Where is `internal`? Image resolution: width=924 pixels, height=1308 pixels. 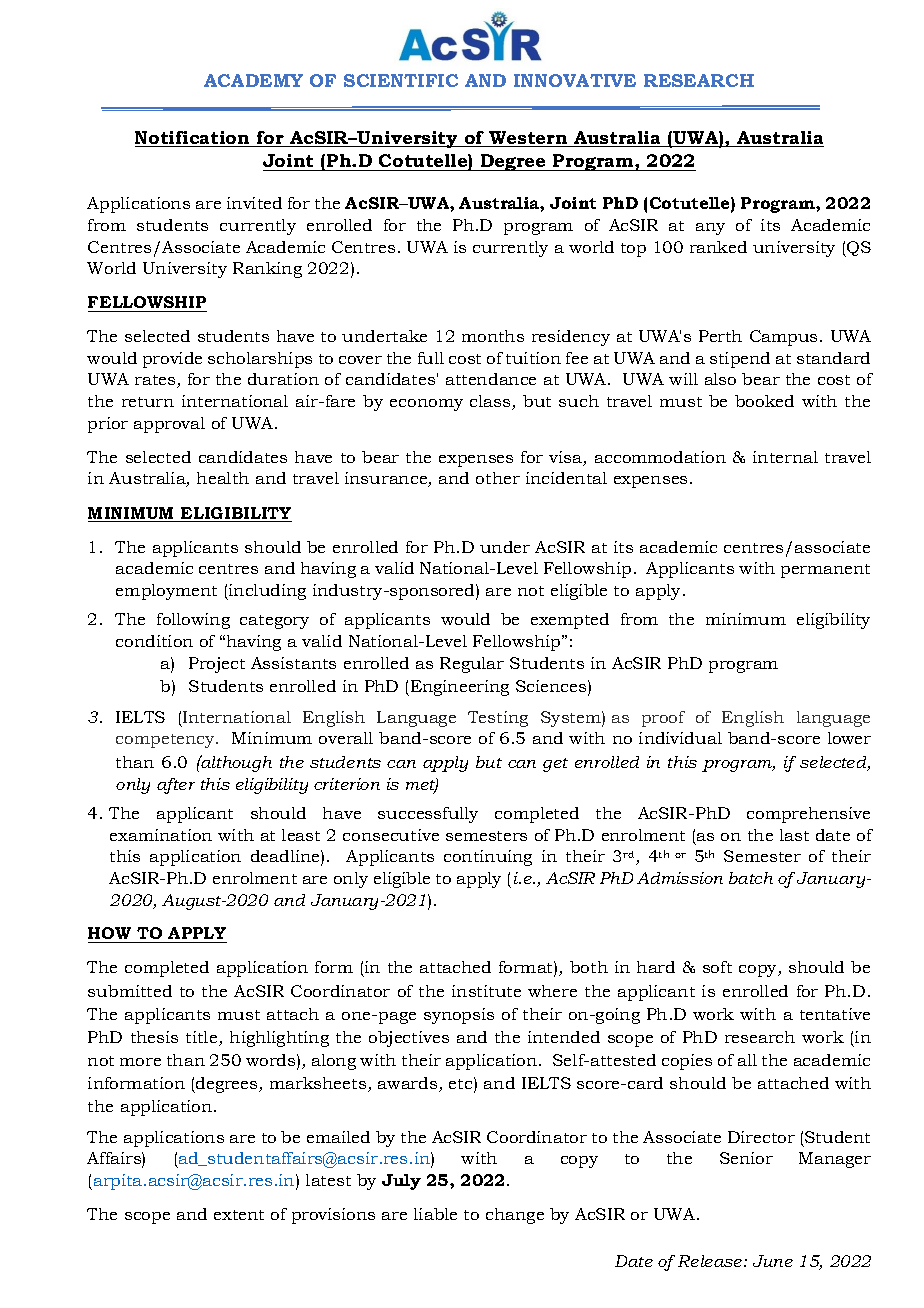 internal is located at coordinates (785, 457).
